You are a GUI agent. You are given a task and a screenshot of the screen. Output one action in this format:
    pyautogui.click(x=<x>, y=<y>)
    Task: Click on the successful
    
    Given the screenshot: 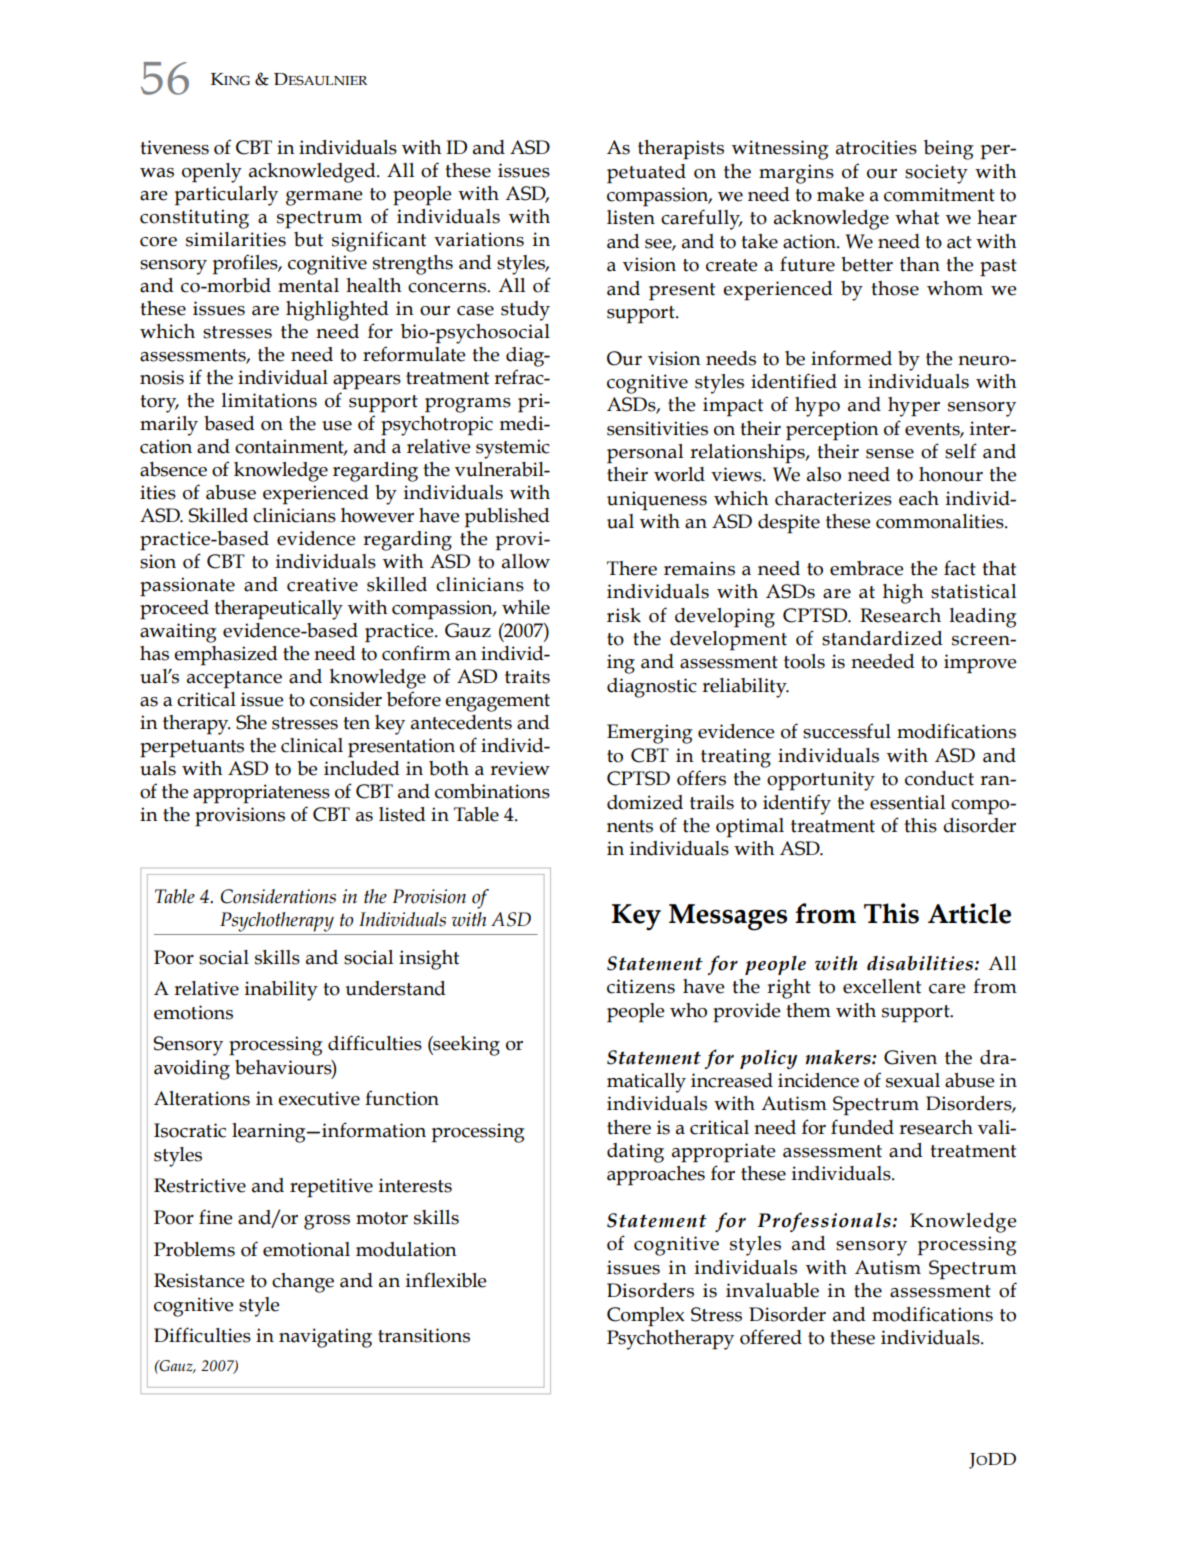 What is the action you would take?
    pyautogui.click(x=847, y=731)
